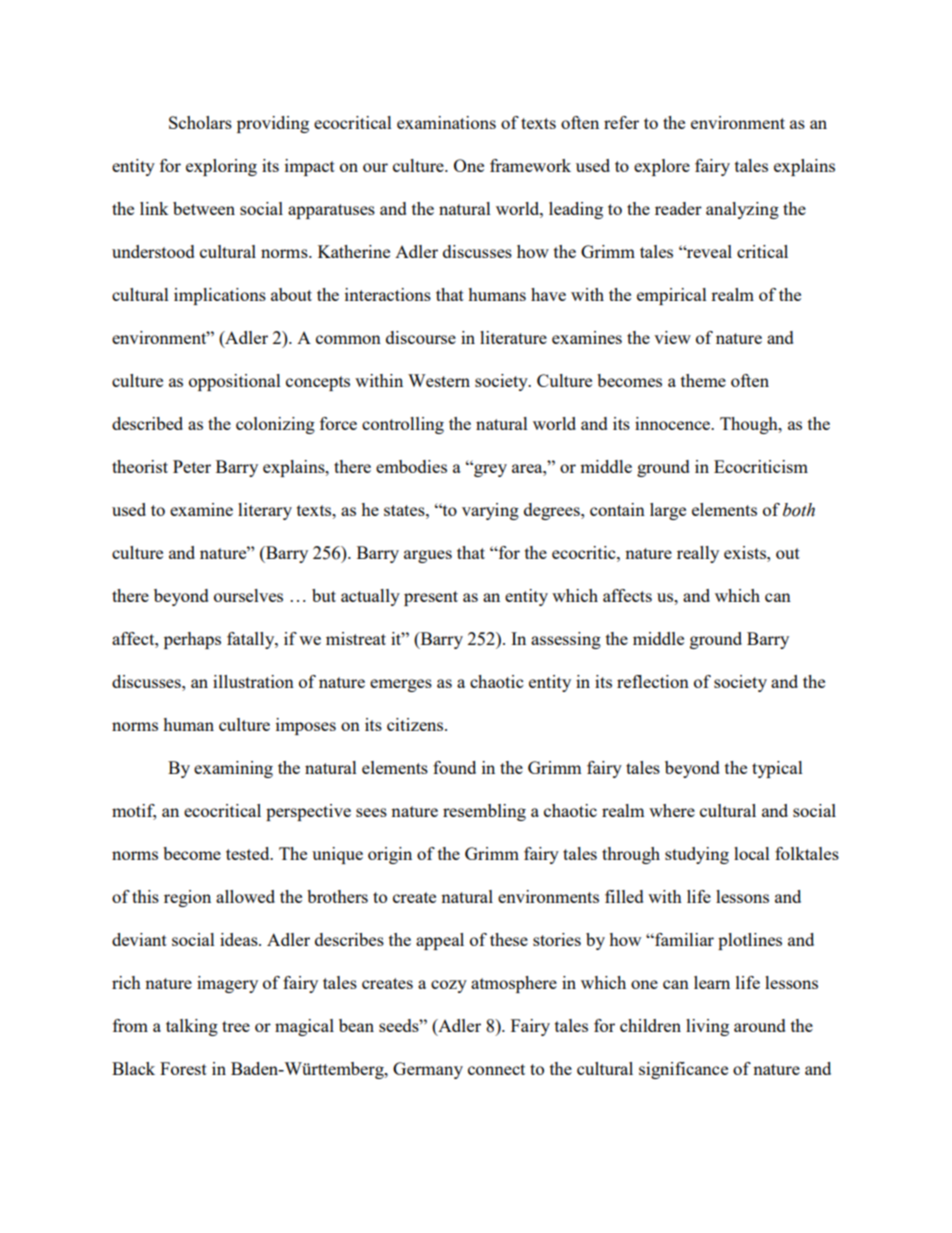 The height and width of the page is (1233, 952). What do you see at coordinates (668, 511) in the page?
I see `large` at bounding box center [668, 511].
